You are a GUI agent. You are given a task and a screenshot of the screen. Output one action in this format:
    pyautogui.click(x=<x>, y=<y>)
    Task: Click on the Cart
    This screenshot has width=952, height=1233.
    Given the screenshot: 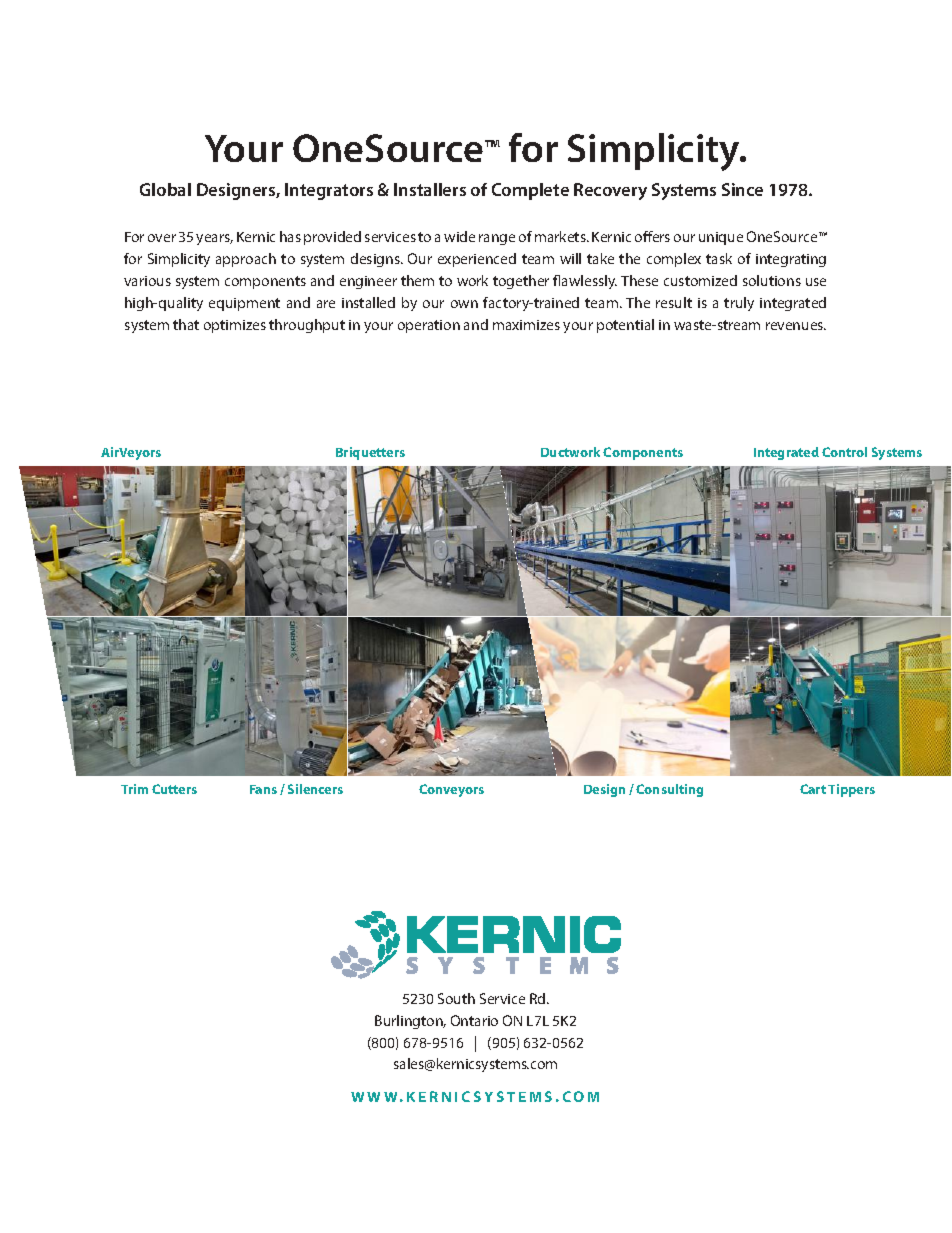 What is the action you would take?
    pyautogui.click(x=813, y=789)
